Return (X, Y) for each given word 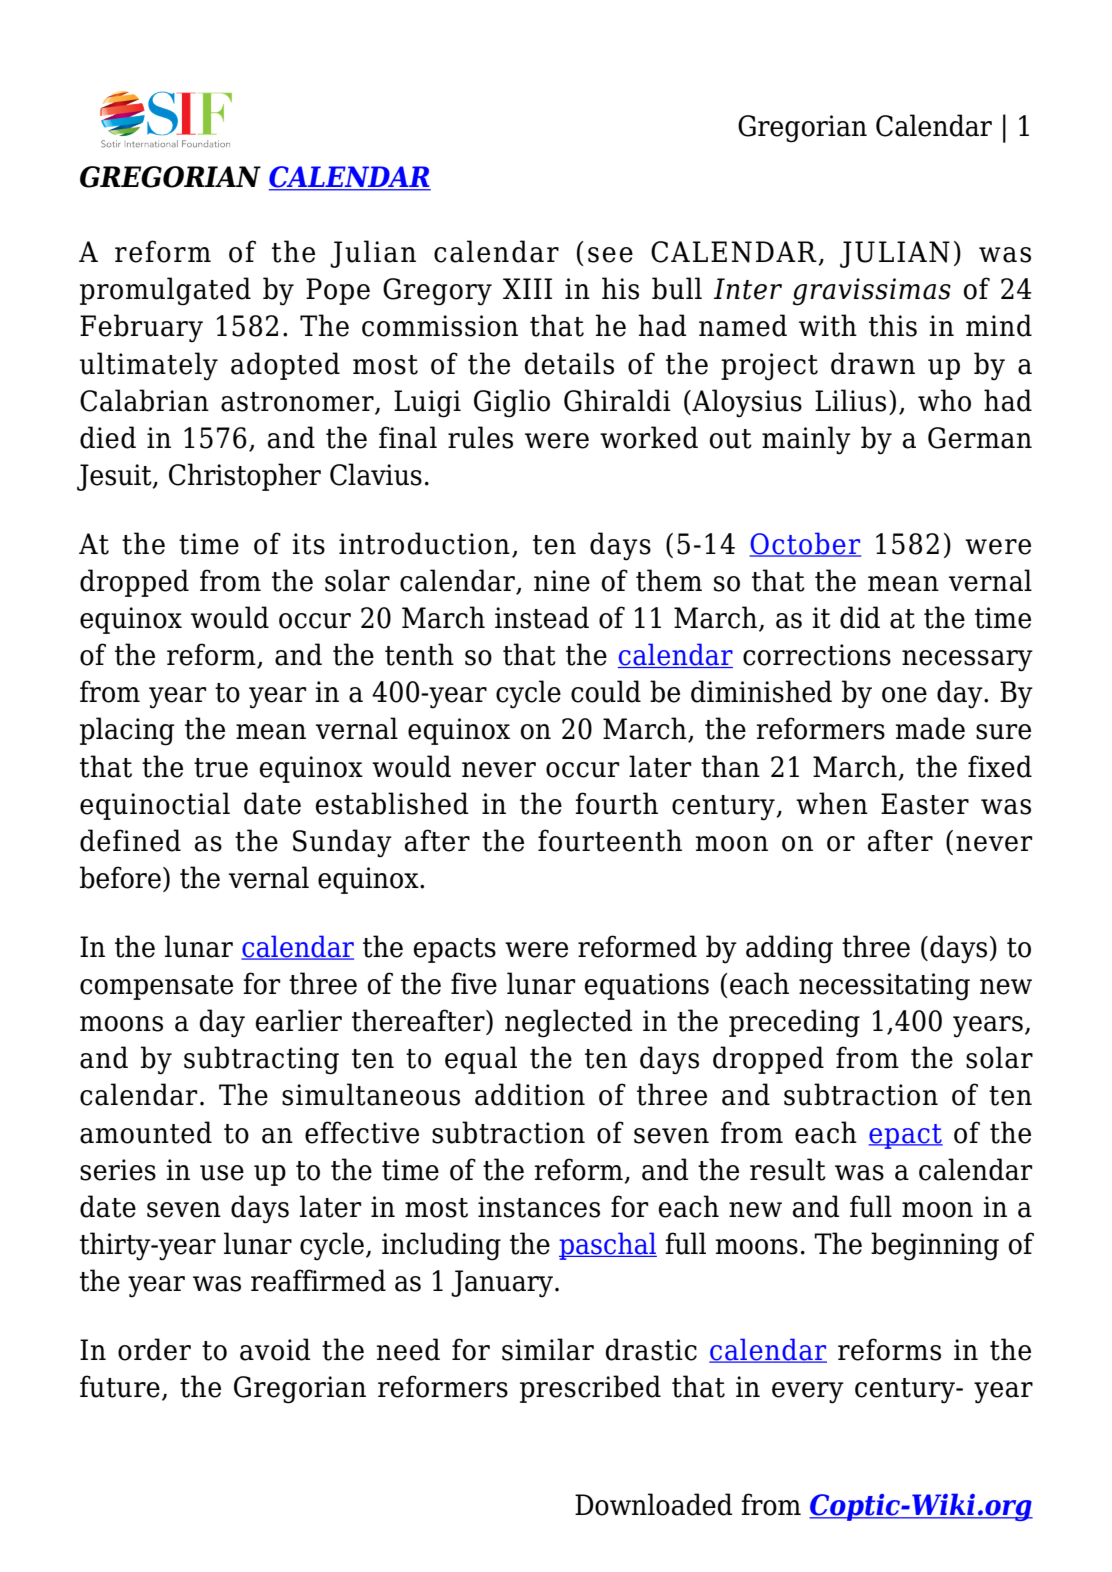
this (893, 325)
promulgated (165, 291)
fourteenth (610, 840)
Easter (925, 804)
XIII (527, 288)
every (808, 1393)
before (120, 877)
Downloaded (654, 1504)
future (120, 1386)
